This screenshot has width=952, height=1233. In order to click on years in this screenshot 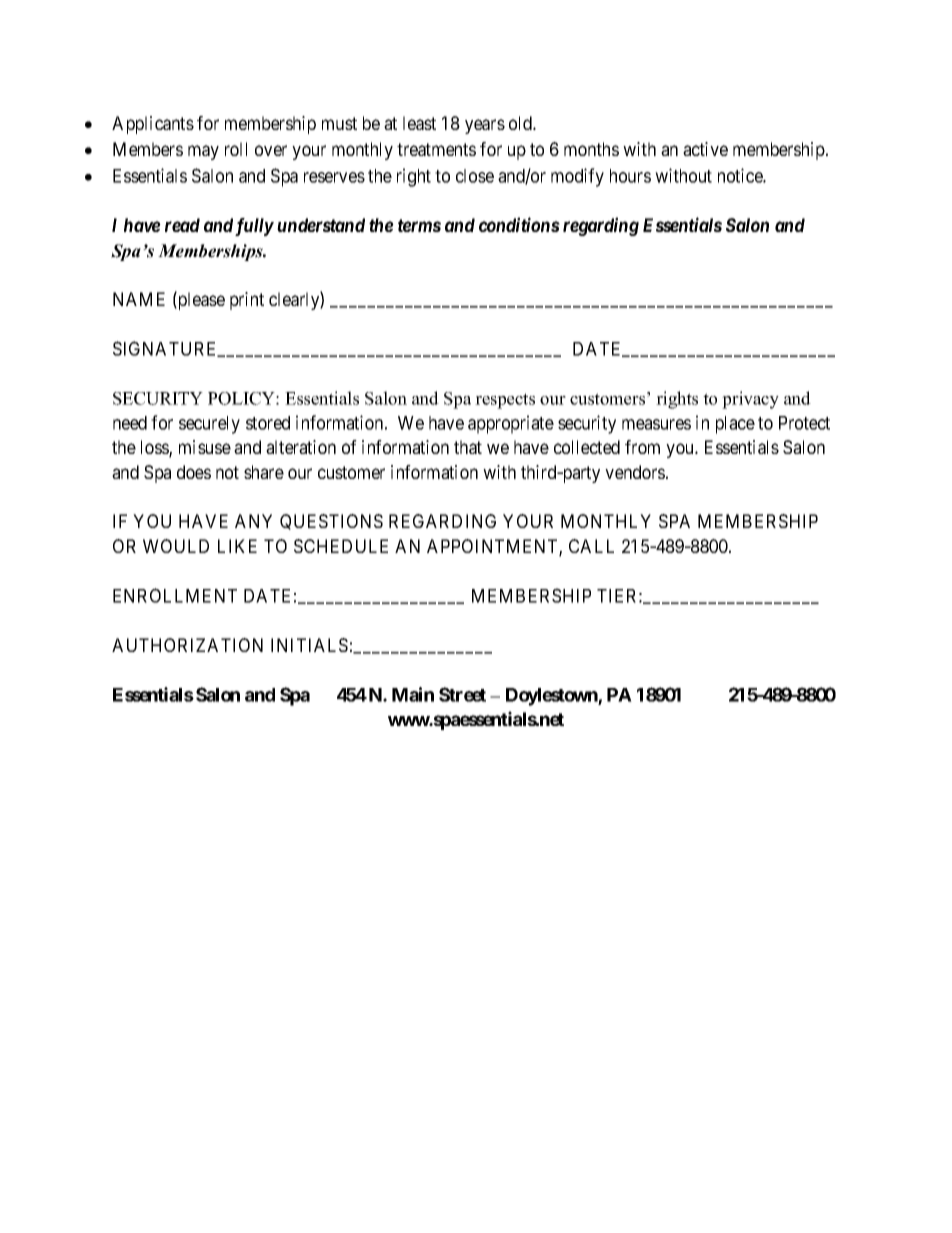, I will do `click(485, 126)`.
